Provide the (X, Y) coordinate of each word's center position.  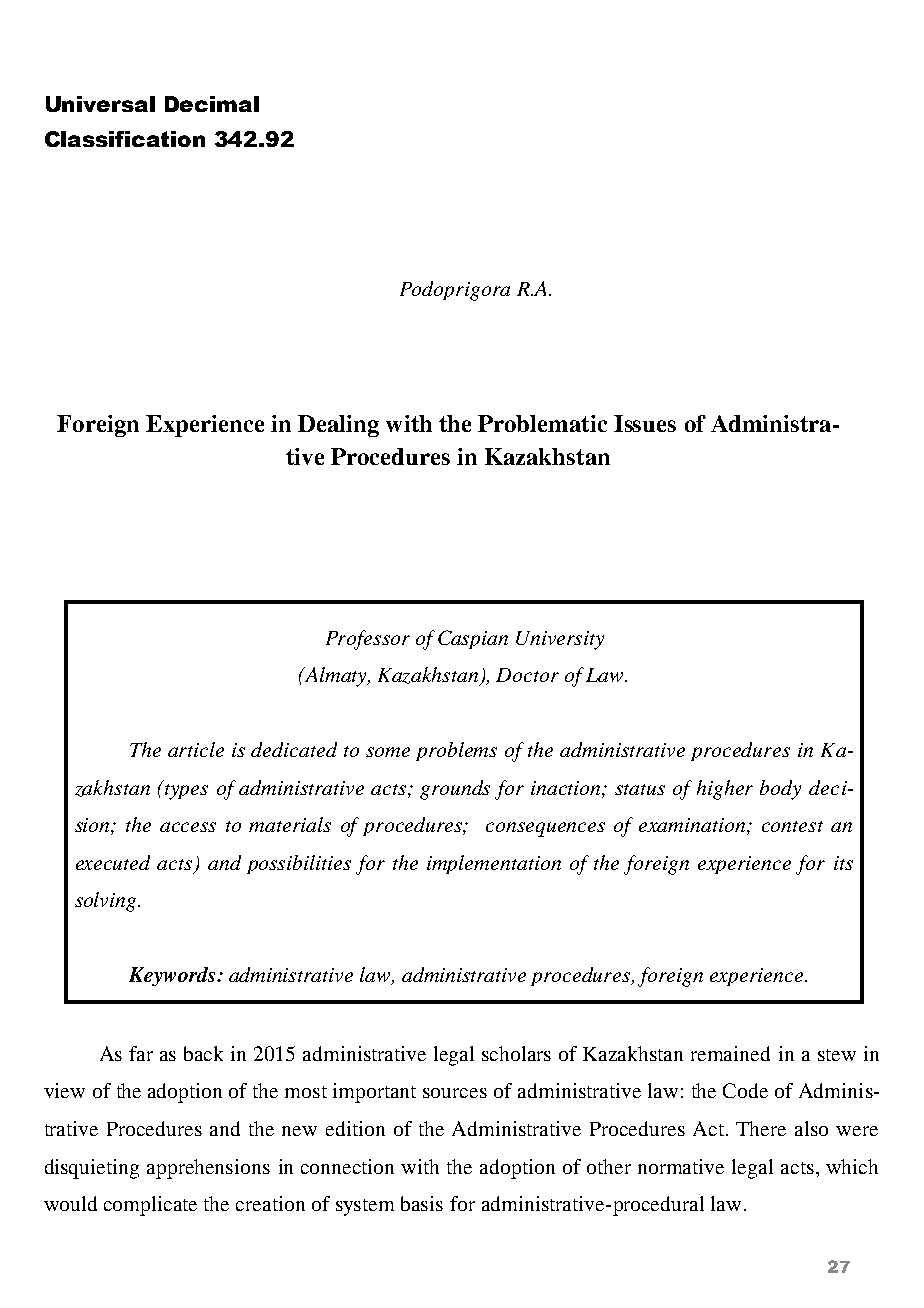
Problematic (542, 423)
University (560, 640)
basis (422, 1203)
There (761, 1128)
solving (107, 902)
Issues (645, 423)
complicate (150, 1206)
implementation (494, 864)
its (843, 863)
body (780, 790)
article (196, 749)
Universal (100, 104)
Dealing (338, 426)
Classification (125, 139)
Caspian (473, 639)
